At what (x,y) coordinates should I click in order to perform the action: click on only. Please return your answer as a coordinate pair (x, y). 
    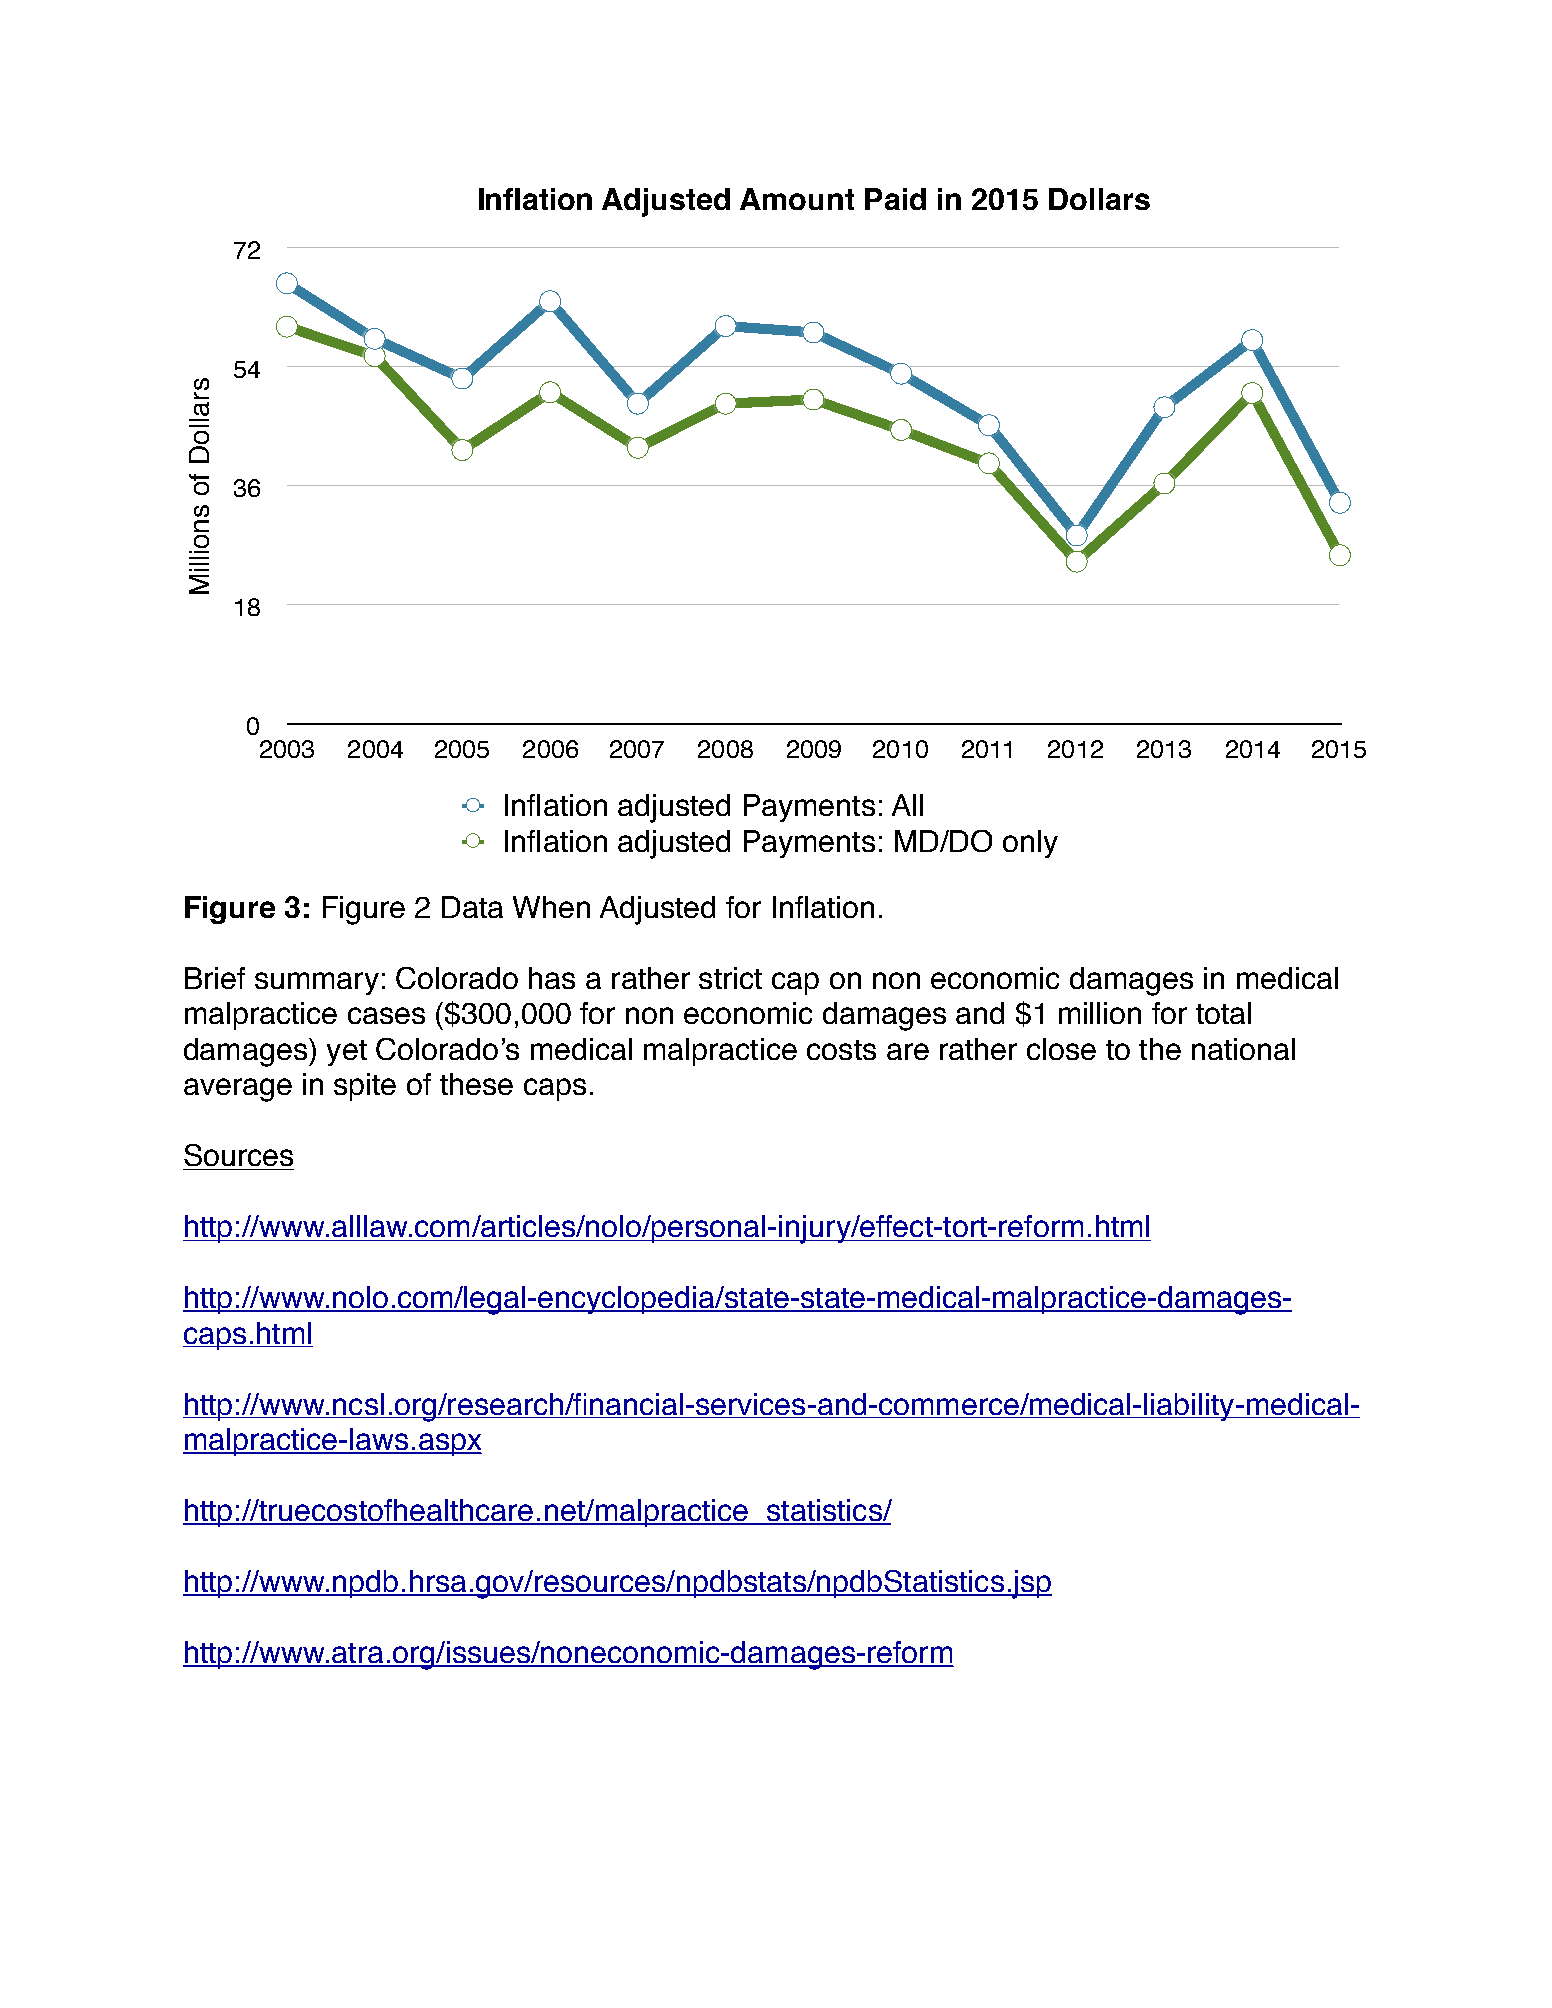
    Looking at the image, I should click on (1030, 844).
